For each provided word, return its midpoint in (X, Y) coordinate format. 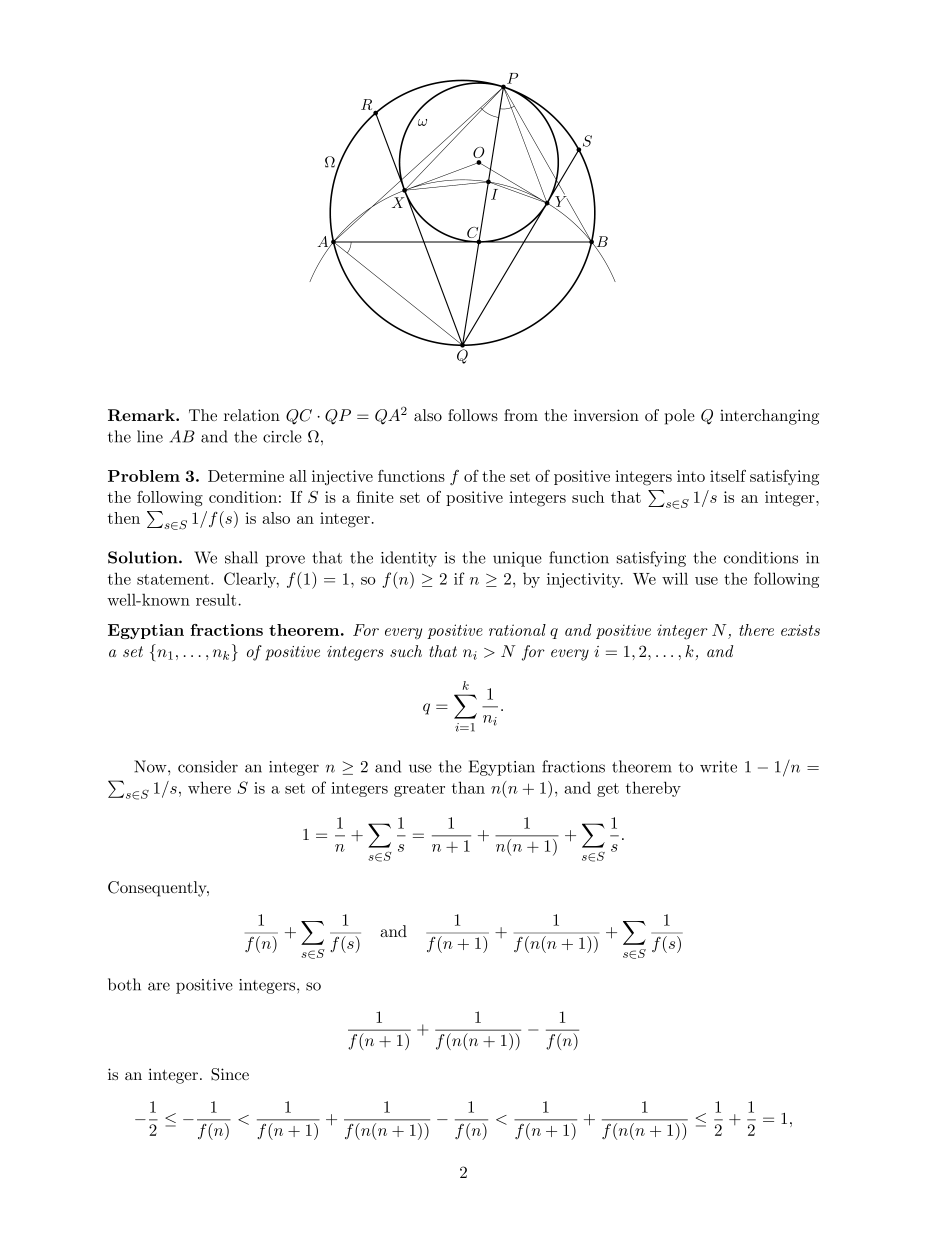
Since (230, 1074)
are (159, 986)
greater (419, 790)
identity (409, 559)
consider (208, 766)
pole (680, 417)
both (124, 984)
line (150, 436)
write (718, 767)
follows (473, 415)
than (468, 787)
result (217, 599)
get (608, 790)
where (209, 787)
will (675, 578)
